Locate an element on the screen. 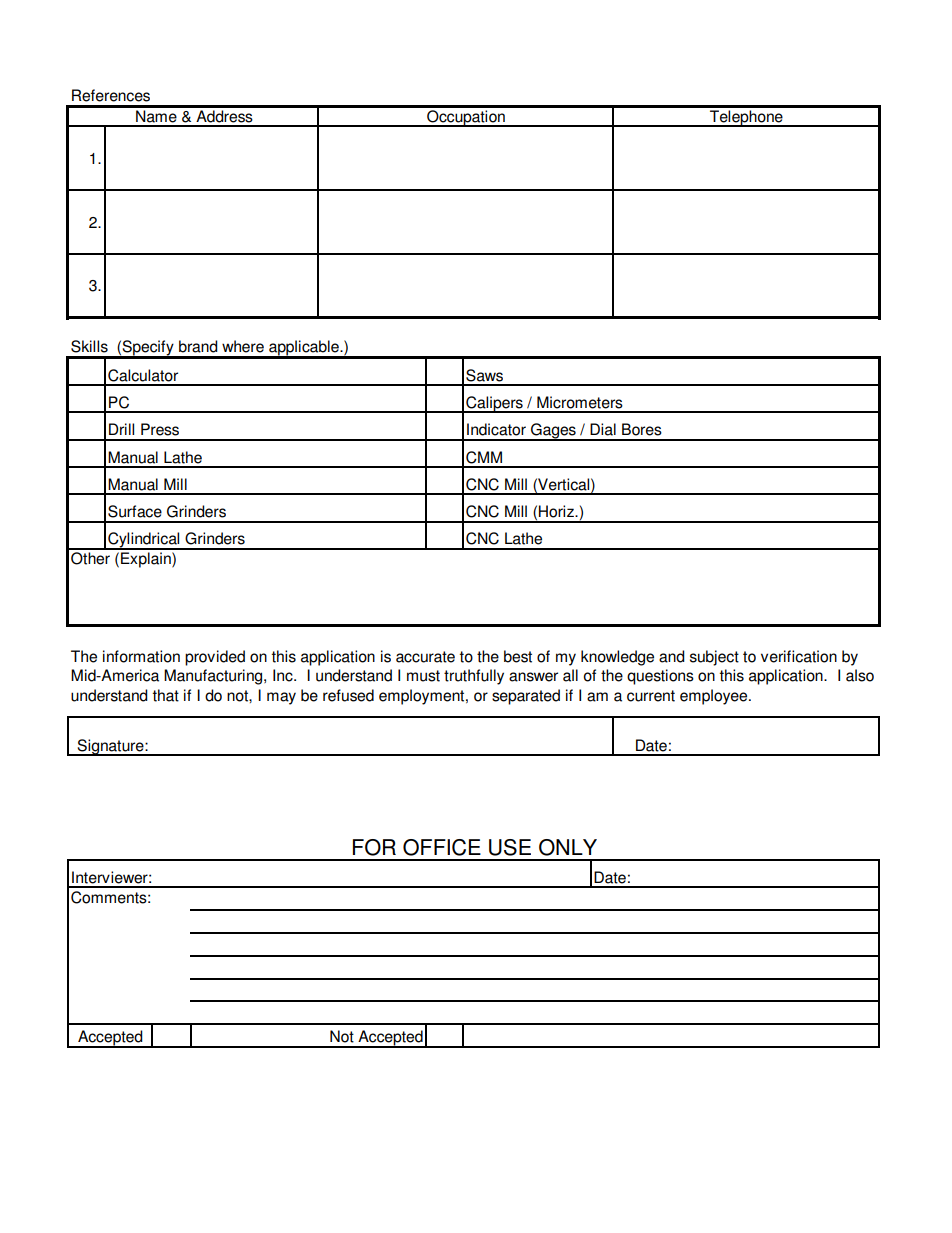 The height and width of the screenshot is (1233, 952). ONLY is located at coordinates (568, 847).
